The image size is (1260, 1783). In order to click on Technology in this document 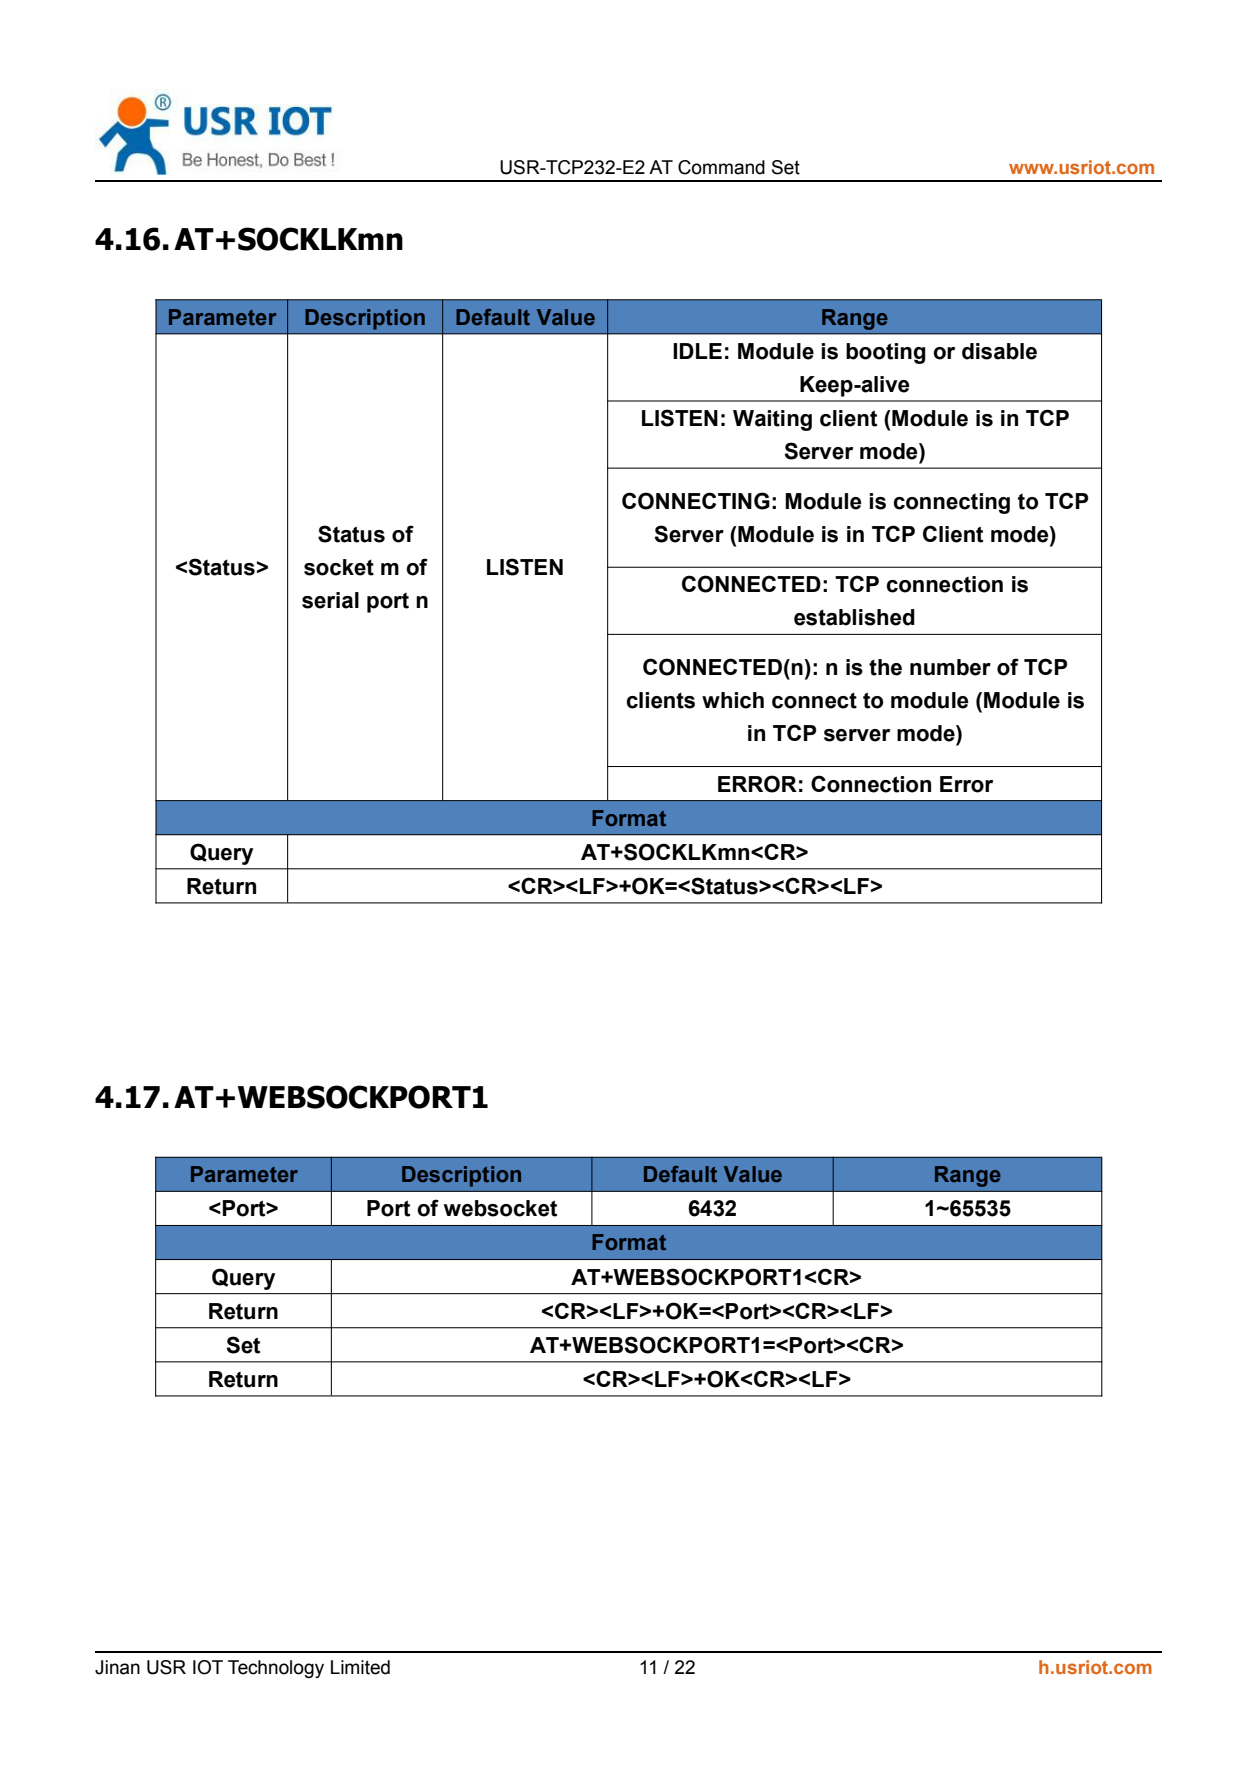, I will do `click(276, 1669)`.
